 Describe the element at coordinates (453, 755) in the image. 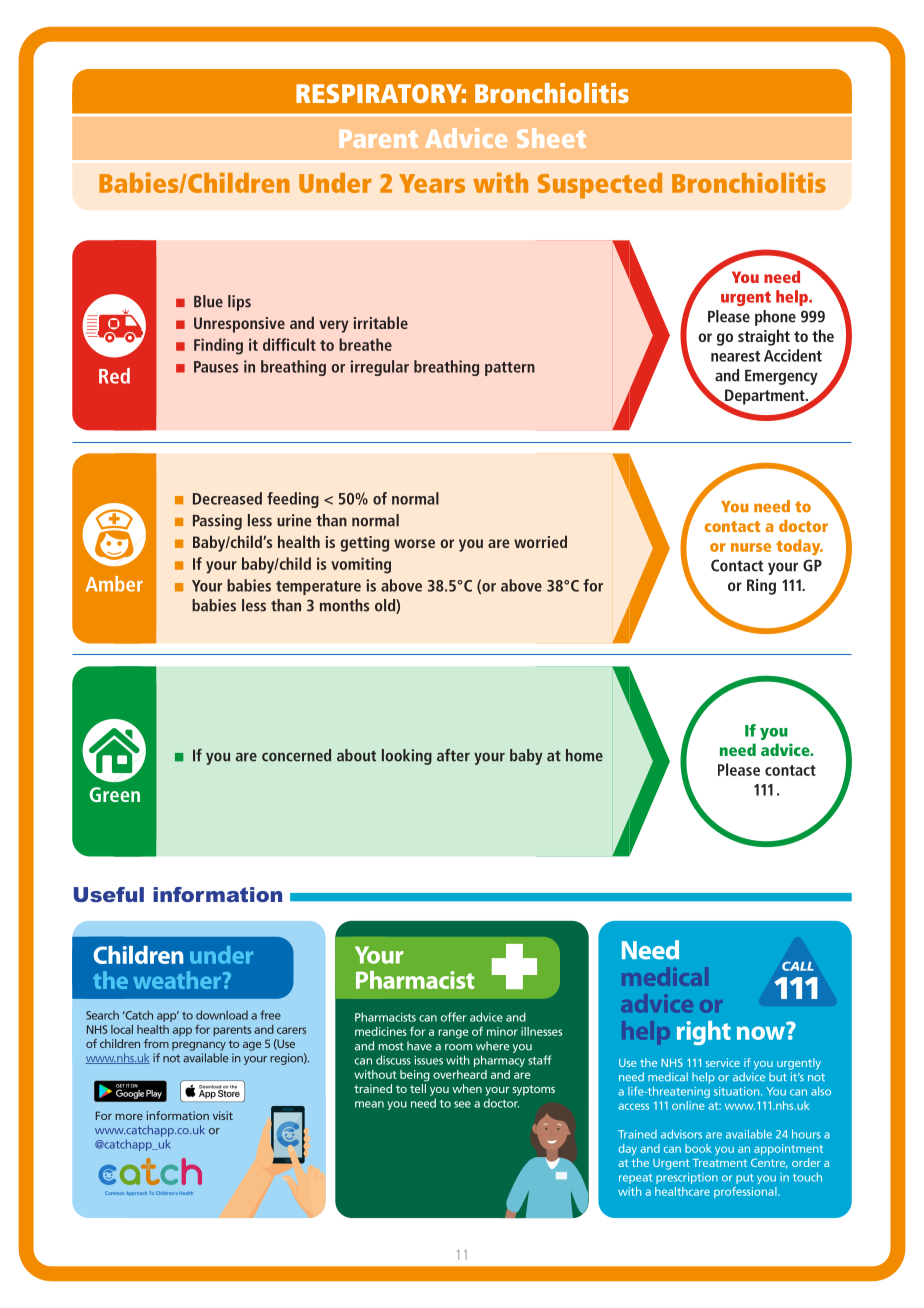

I see `after` at that location.
